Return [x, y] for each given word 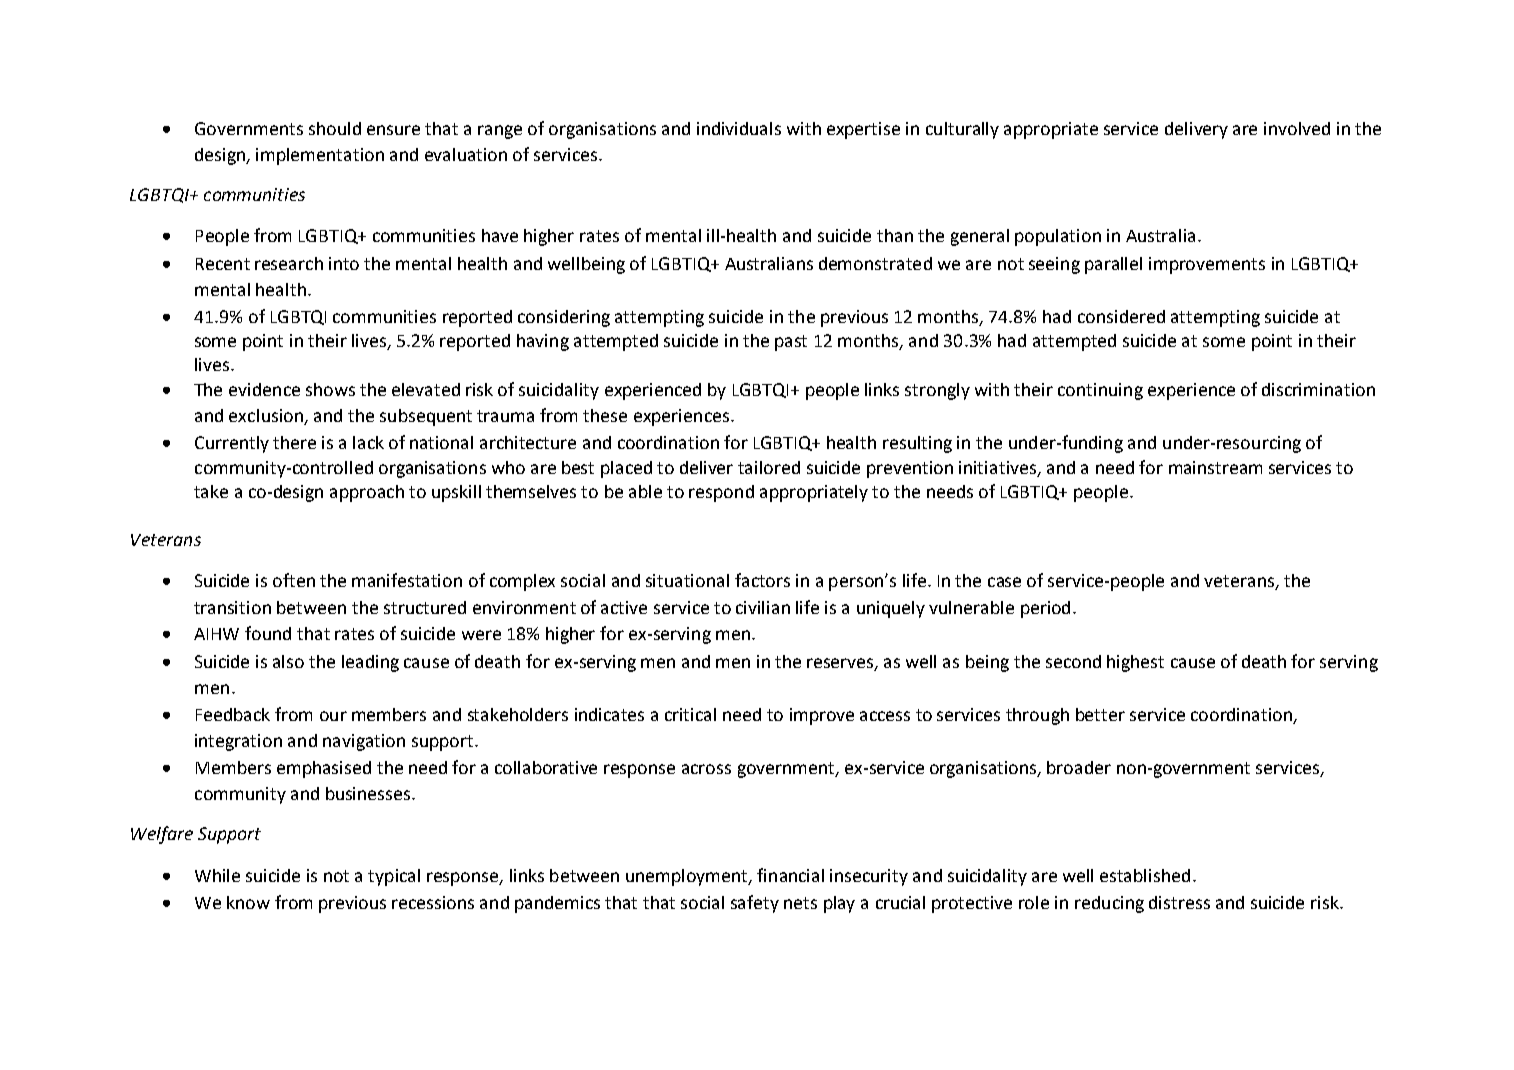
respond [721, 493]
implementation [320, 156]
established [1145, 875]
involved [1297, 128]
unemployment [688, 877]
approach [367, 493]
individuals [739, 128]
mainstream [1215, 467]
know [248, 902]
